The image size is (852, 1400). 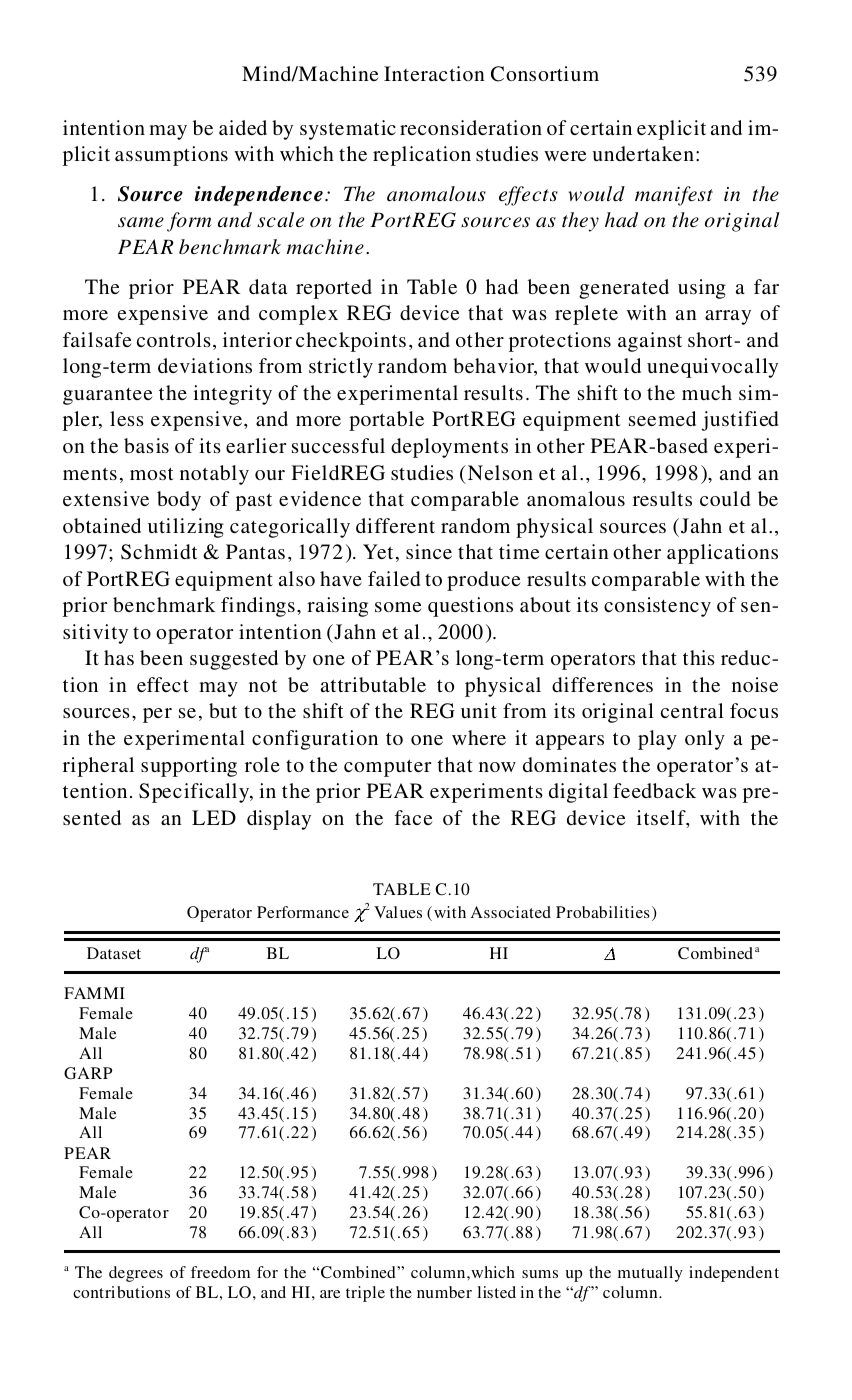 What do you see at coordinates (725, 498) in the screenshot?
I see `could` at bounding box center [725, 498].
